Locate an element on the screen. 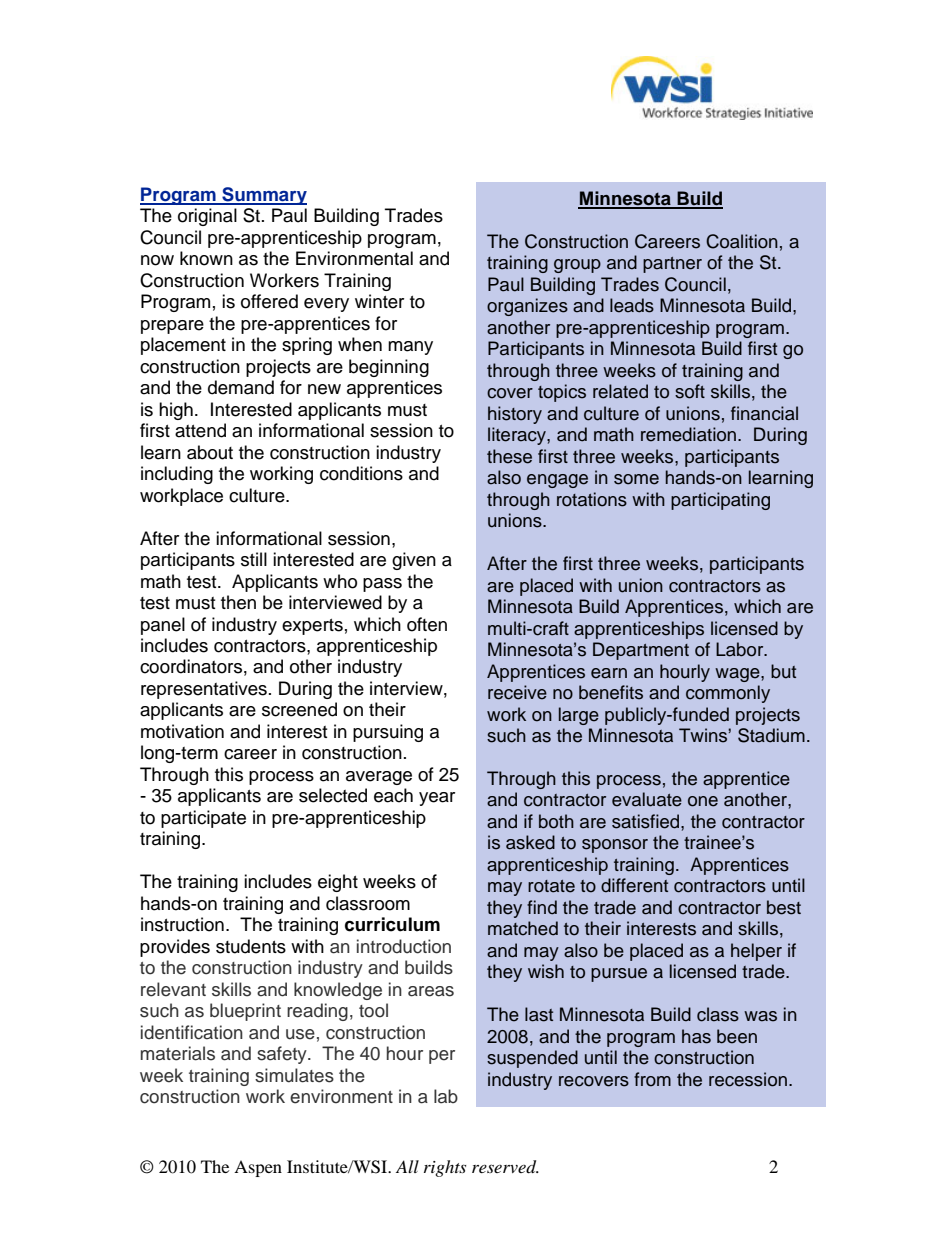 This screenshot has height=1233, width=952. one is located at coordinates (703, 801).
